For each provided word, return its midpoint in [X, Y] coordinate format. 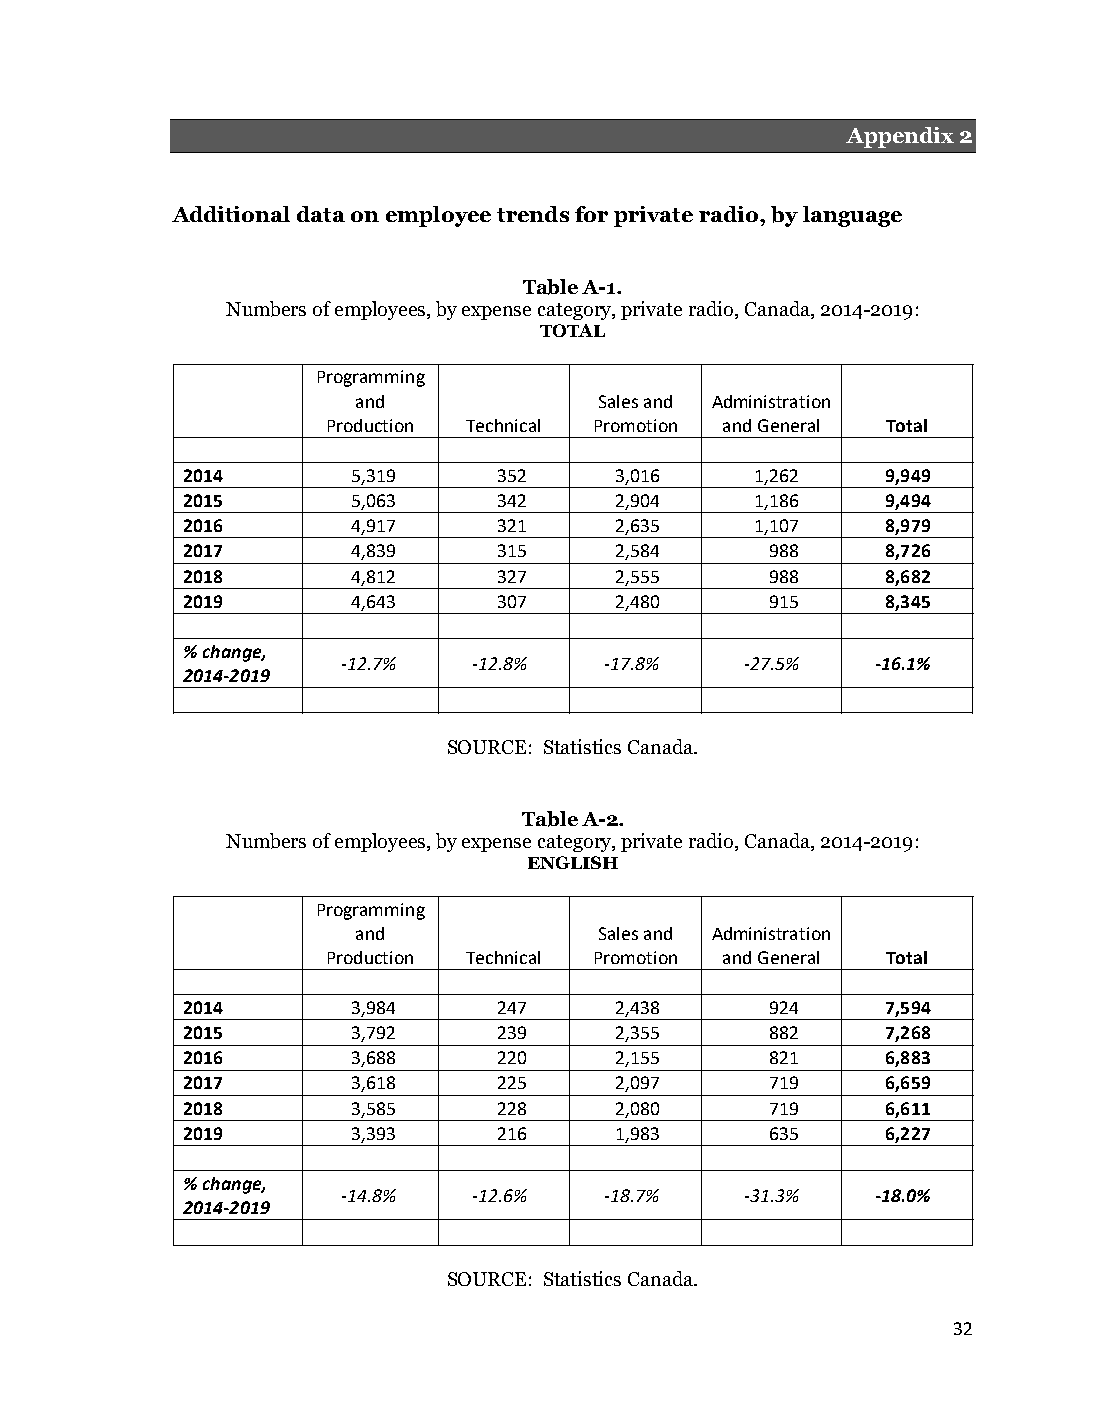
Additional [231, 214]
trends [533, 214]
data [321, 214]
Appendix [900, 137]
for [591, 214]
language [852, 216]
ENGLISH [573, 862]
